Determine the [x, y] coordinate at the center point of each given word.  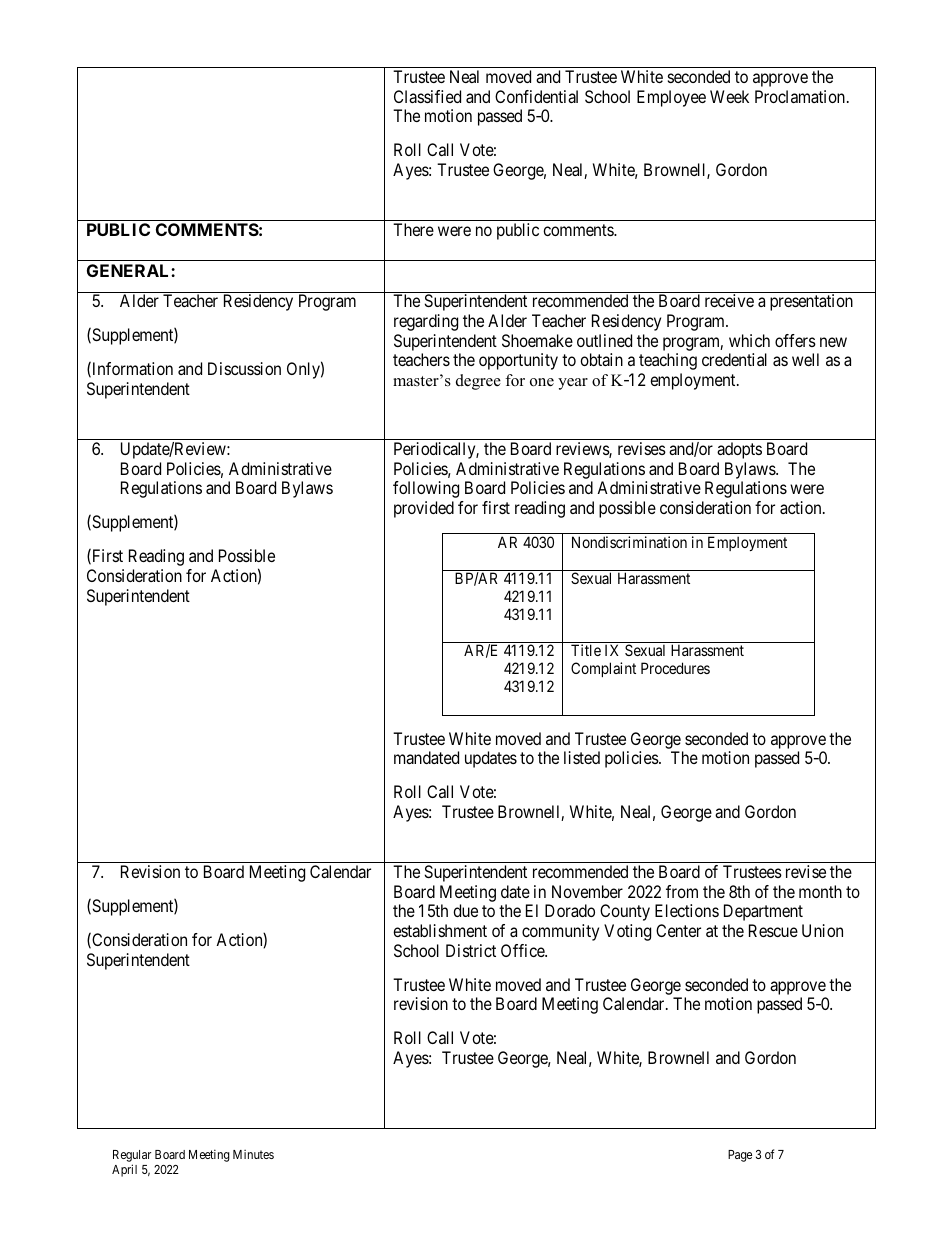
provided [424, 509]
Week [729, 96]
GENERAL [129, 270]
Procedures [675, 668]
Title [586, 650]
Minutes [253, 1154]
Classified [427, 96]
